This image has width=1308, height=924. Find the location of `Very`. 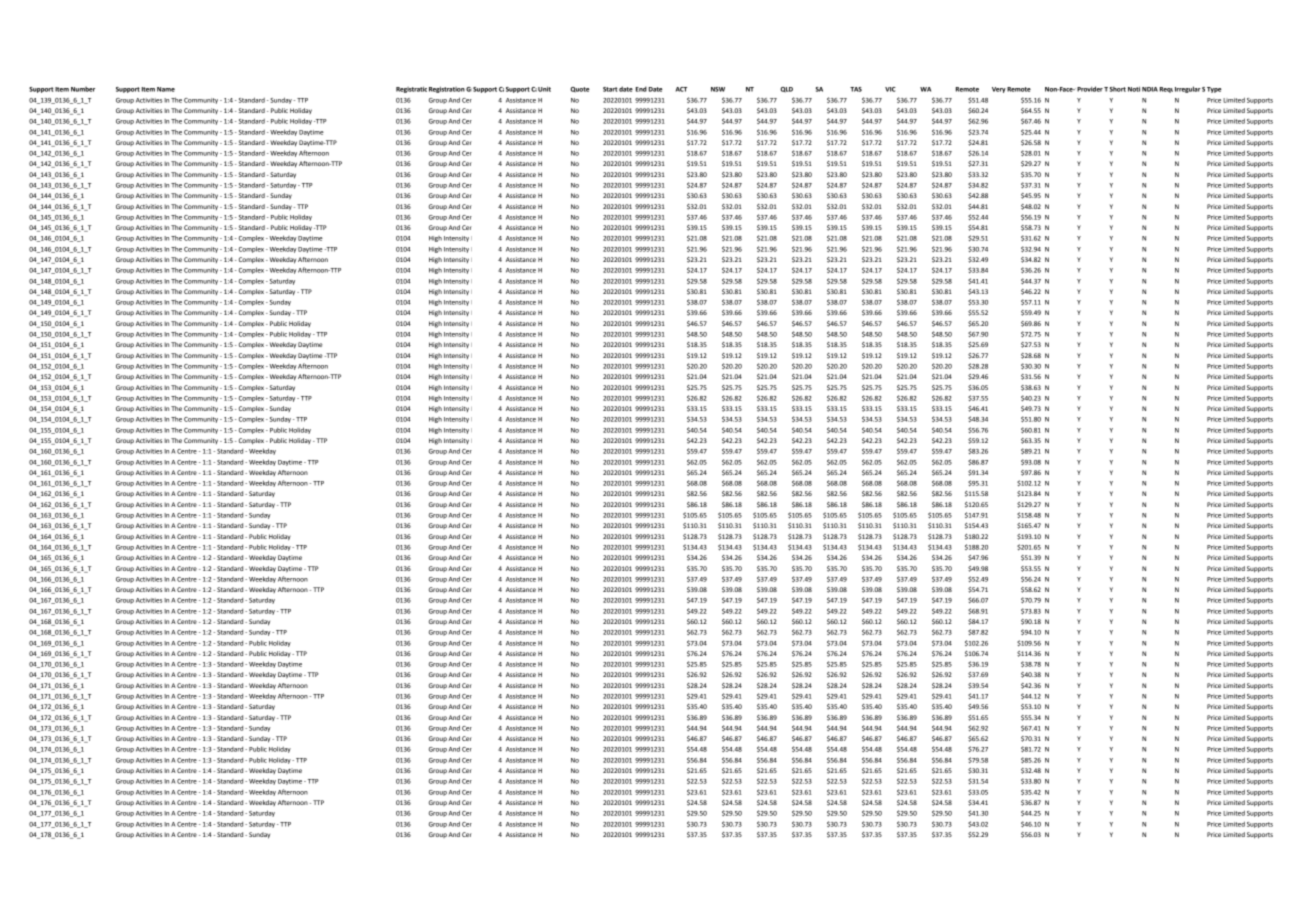

Very is located at coordinates (999, 90).
